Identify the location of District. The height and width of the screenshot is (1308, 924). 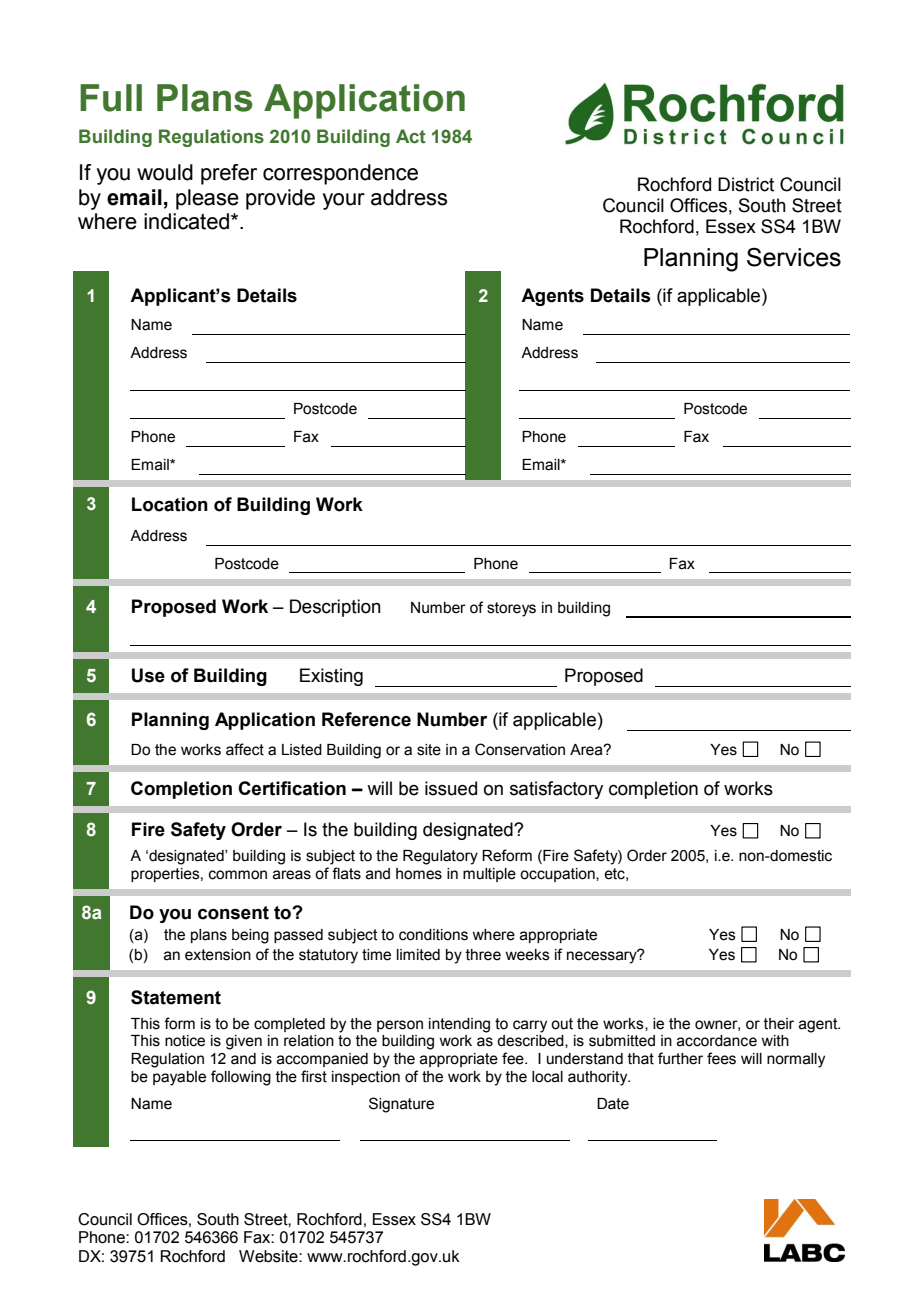
(746, 184).
